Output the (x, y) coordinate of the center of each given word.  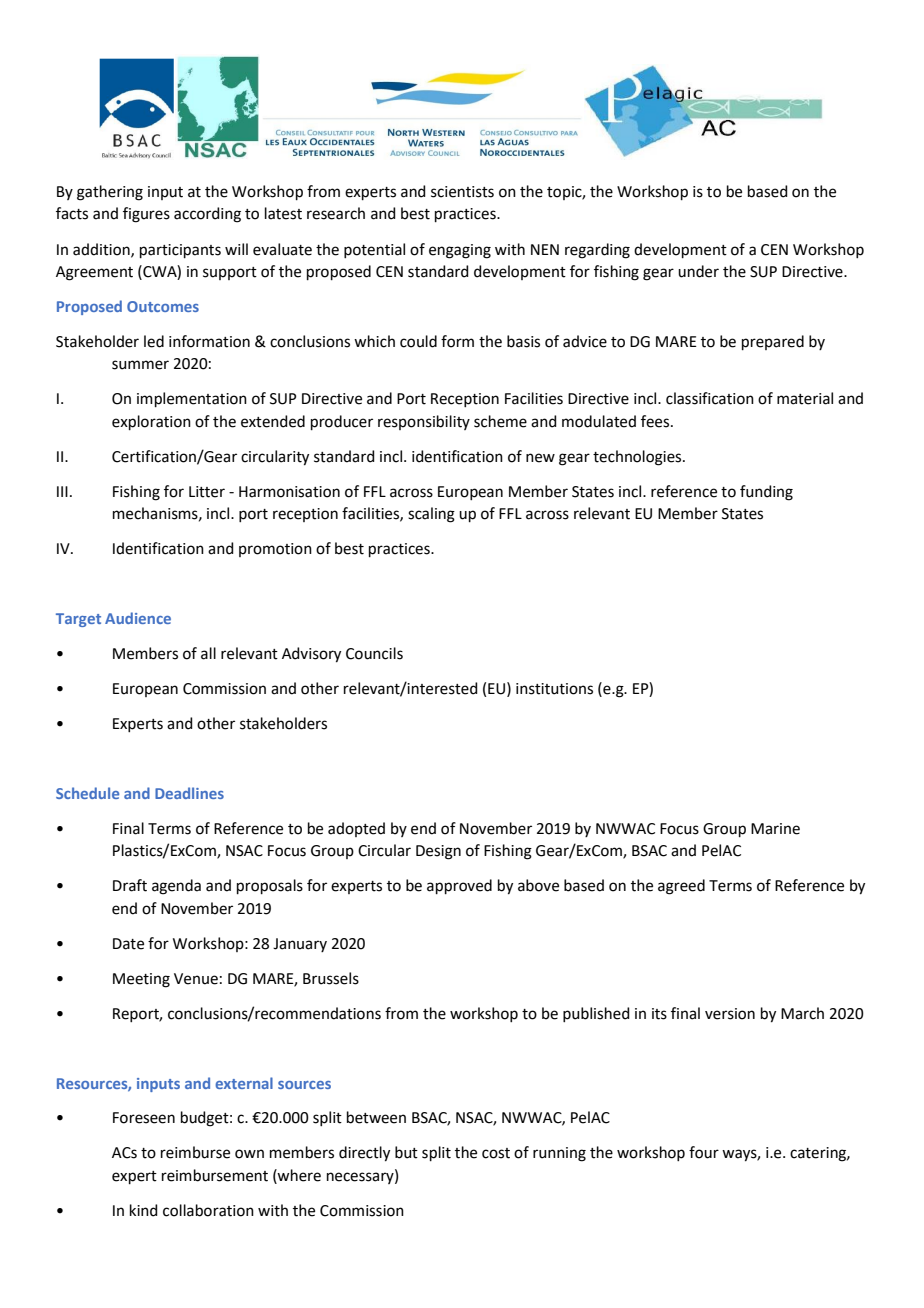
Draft (130, 885)
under (698, 271)
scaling (431, 515)
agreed (681, 887)
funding (766, 493)
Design (438, 852)
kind (144, 1210)
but (406, 1152)
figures (146, 215)
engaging (460, 251)
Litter (207, 492)
